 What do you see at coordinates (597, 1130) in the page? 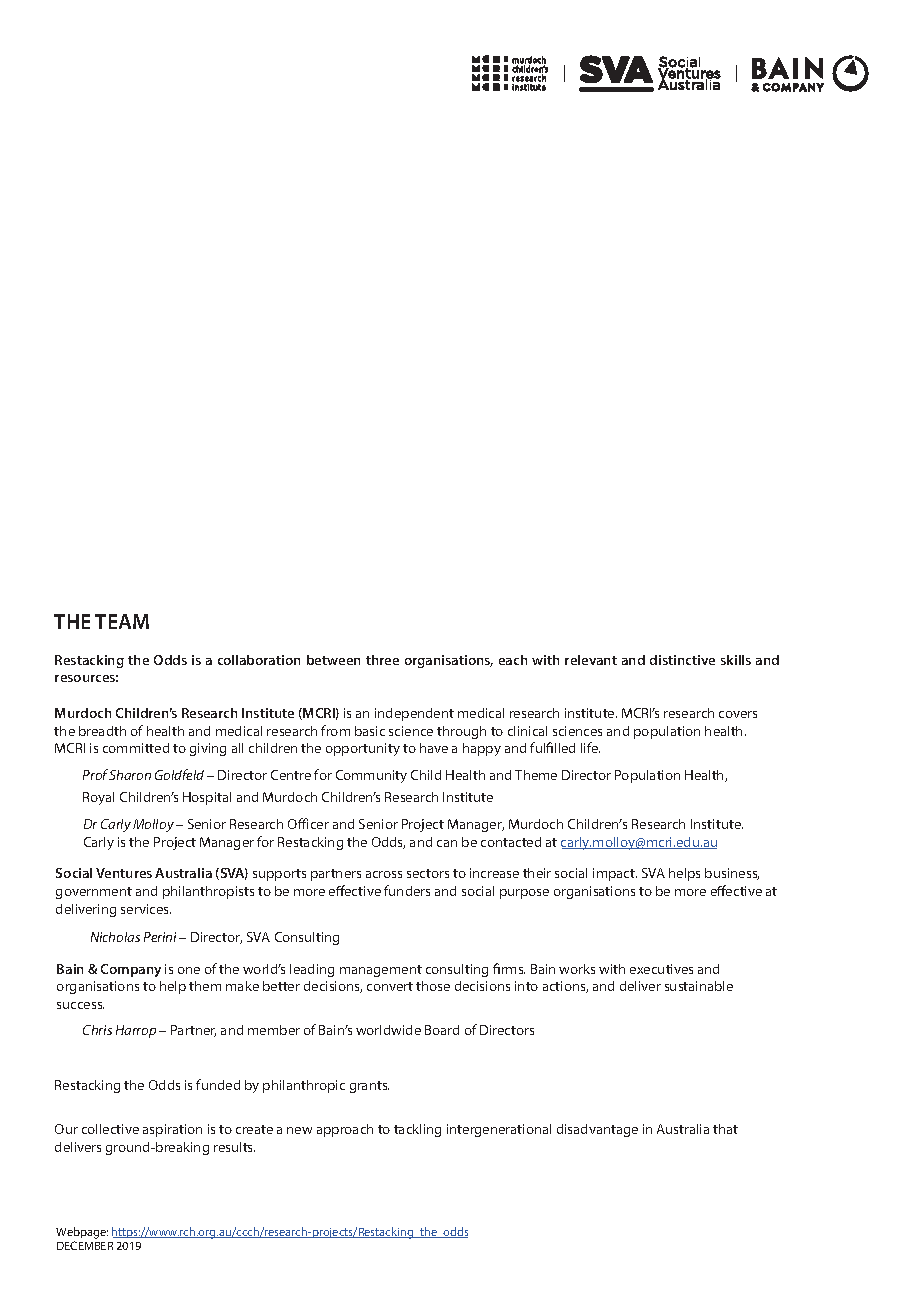
I see `disadvantage` at bounding box center [597, 1130].
